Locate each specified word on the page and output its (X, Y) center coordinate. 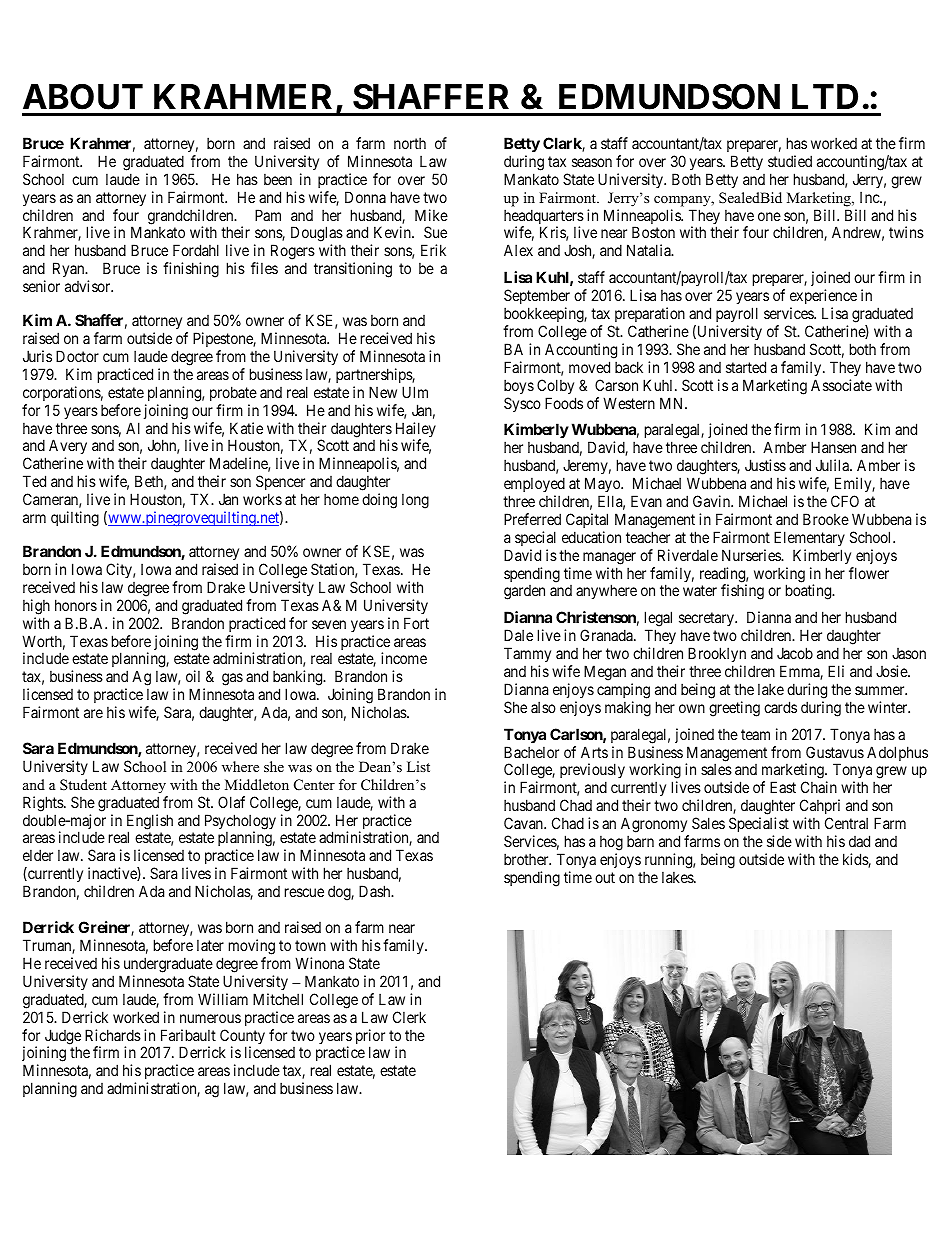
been (278, 179)
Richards (113, 1035)
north (410, 143)
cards (780, 707)
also (543, 707)
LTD (825, 96)
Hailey (416, 431)
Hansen (833, 447)
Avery (68, 448)
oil (193, 676)
